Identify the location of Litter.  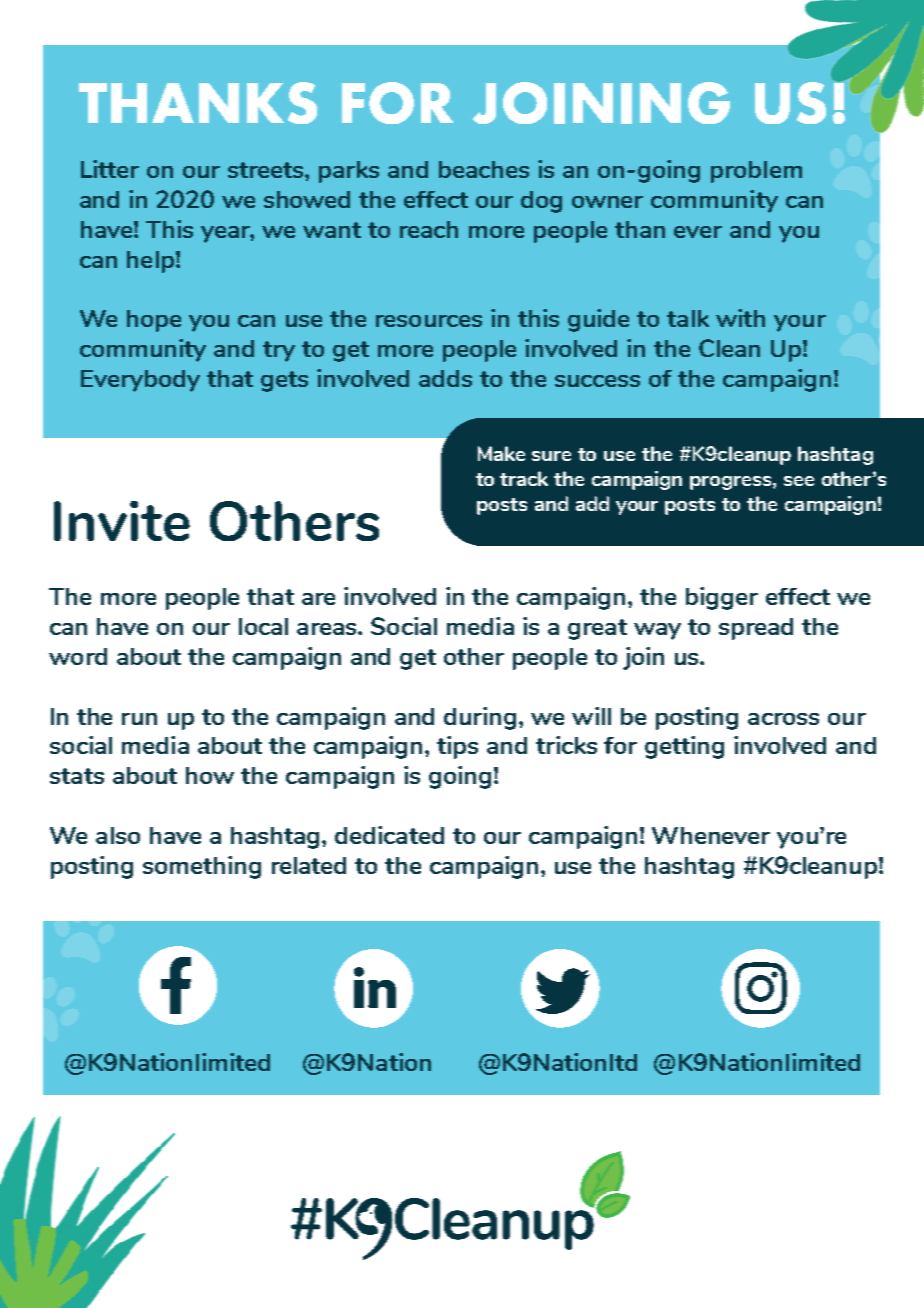
(110, 169).
